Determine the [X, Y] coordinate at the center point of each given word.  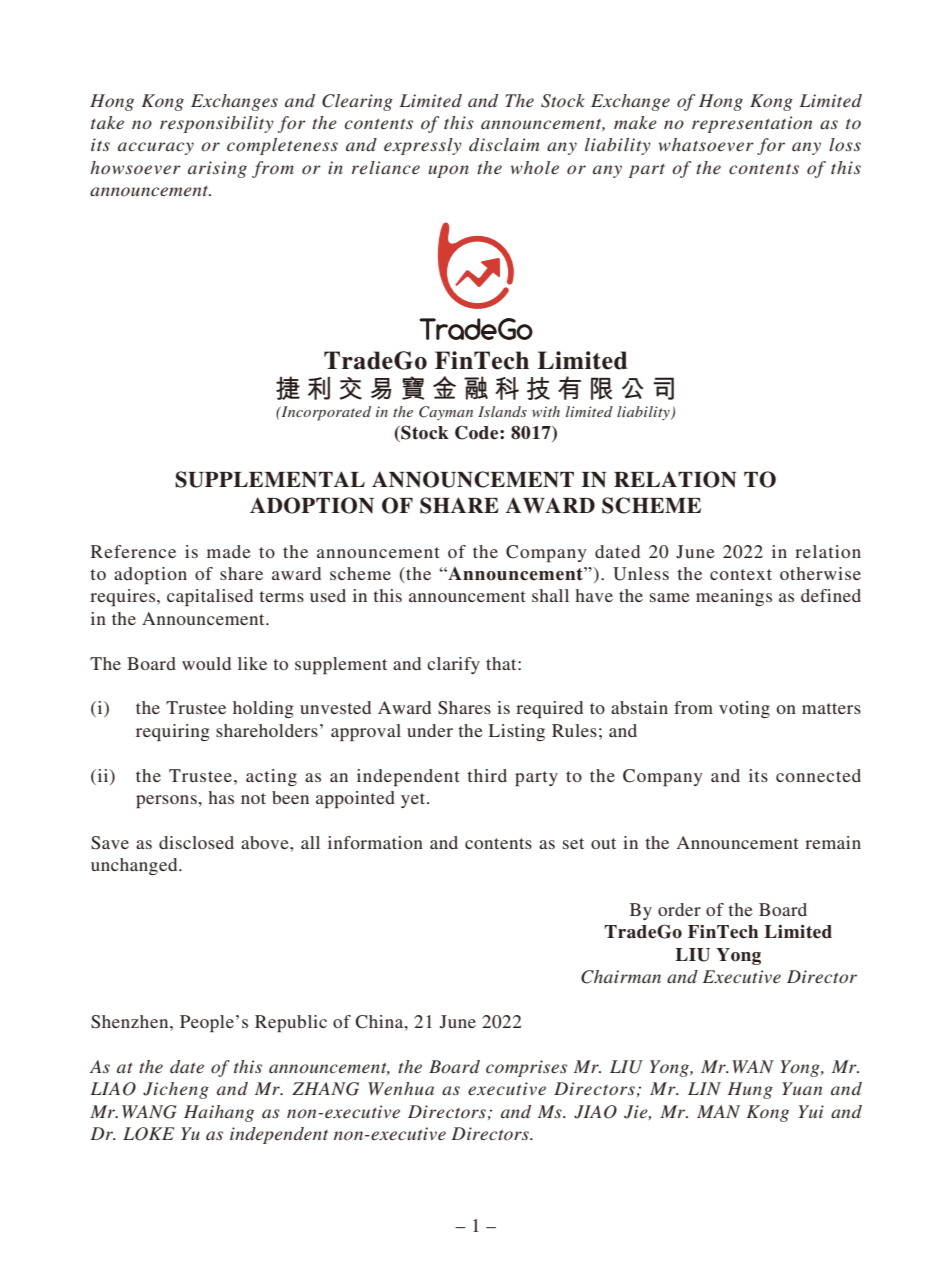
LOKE [148, 1134]
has [221, 797]
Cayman [446, 413]
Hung [750, 1090]
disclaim [504, 144]
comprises [526, 1068]
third [487, 775]
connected [818, 775]
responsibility [217, 124]
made [229, 551]
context [741, 574]
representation [752, 124]
